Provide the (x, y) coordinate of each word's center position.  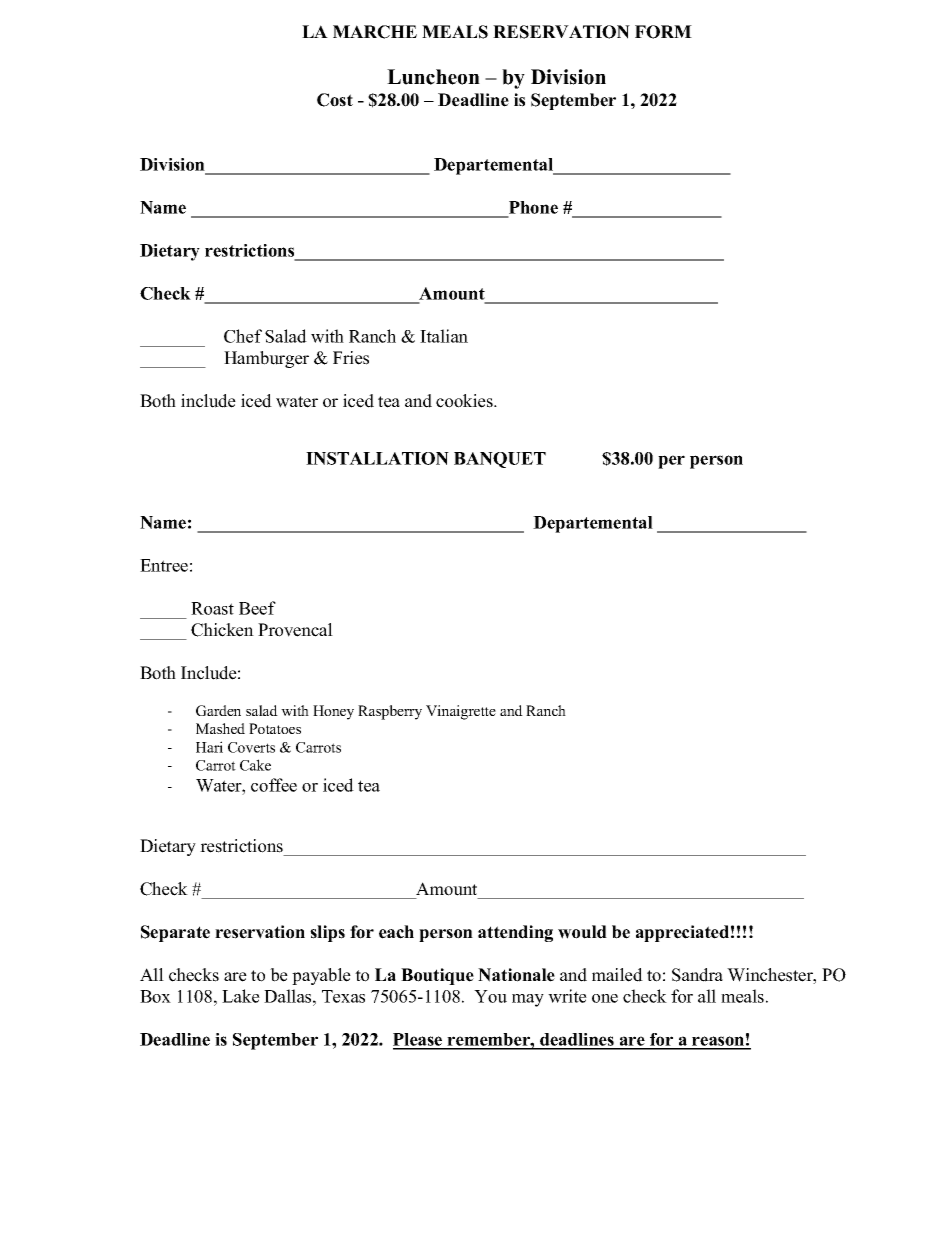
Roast (212, 608)
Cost (335, 100)
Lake (241, 996)
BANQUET (500, 460)
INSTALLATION (377, 458)
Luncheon (433, 77)
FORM (663, 32)
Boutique (437, 976)
